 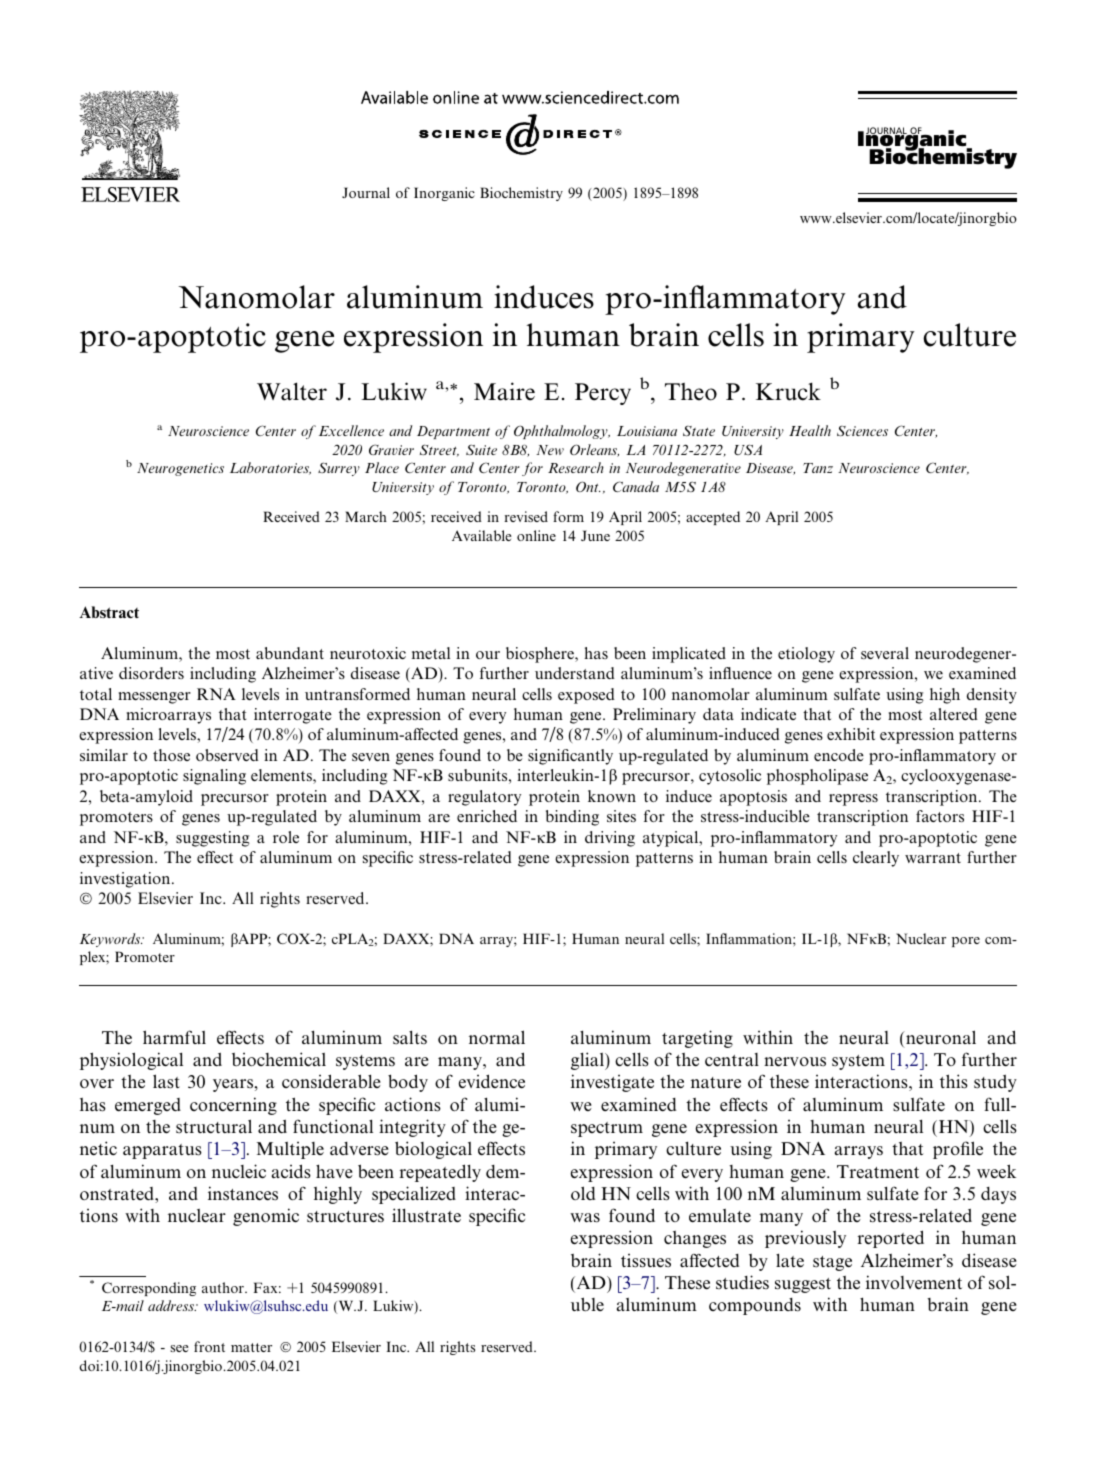 What do you see at coordinates (954, 1081) in the screenshot?
I see `this` at bounding box center [954, 1081].
